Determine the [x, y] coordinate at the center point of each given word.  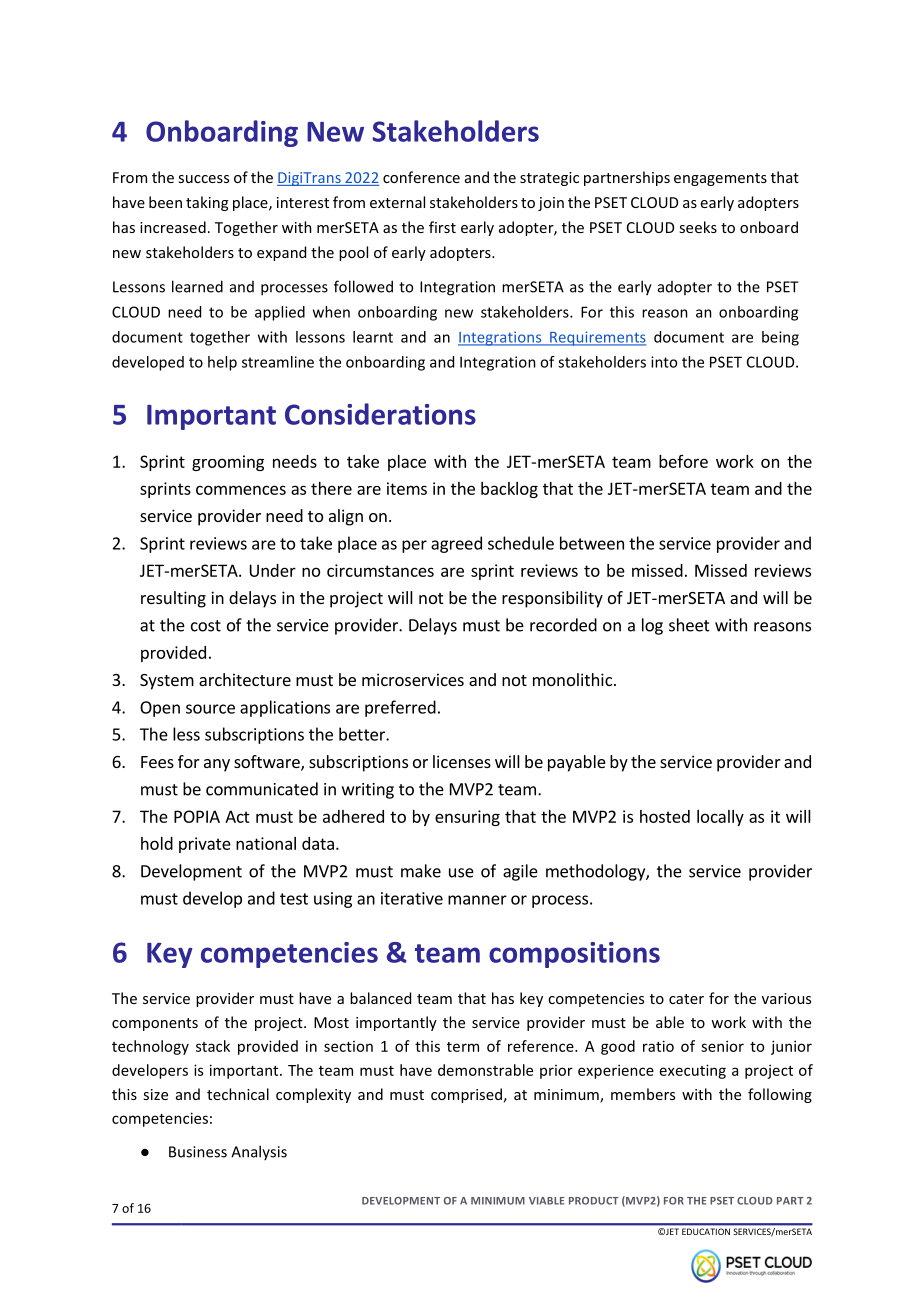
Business [198, 1152]
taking [207, 203]
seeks [698, 227]
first [442, 227]
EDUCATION [706, 1231]
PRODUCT [594, 1201]
